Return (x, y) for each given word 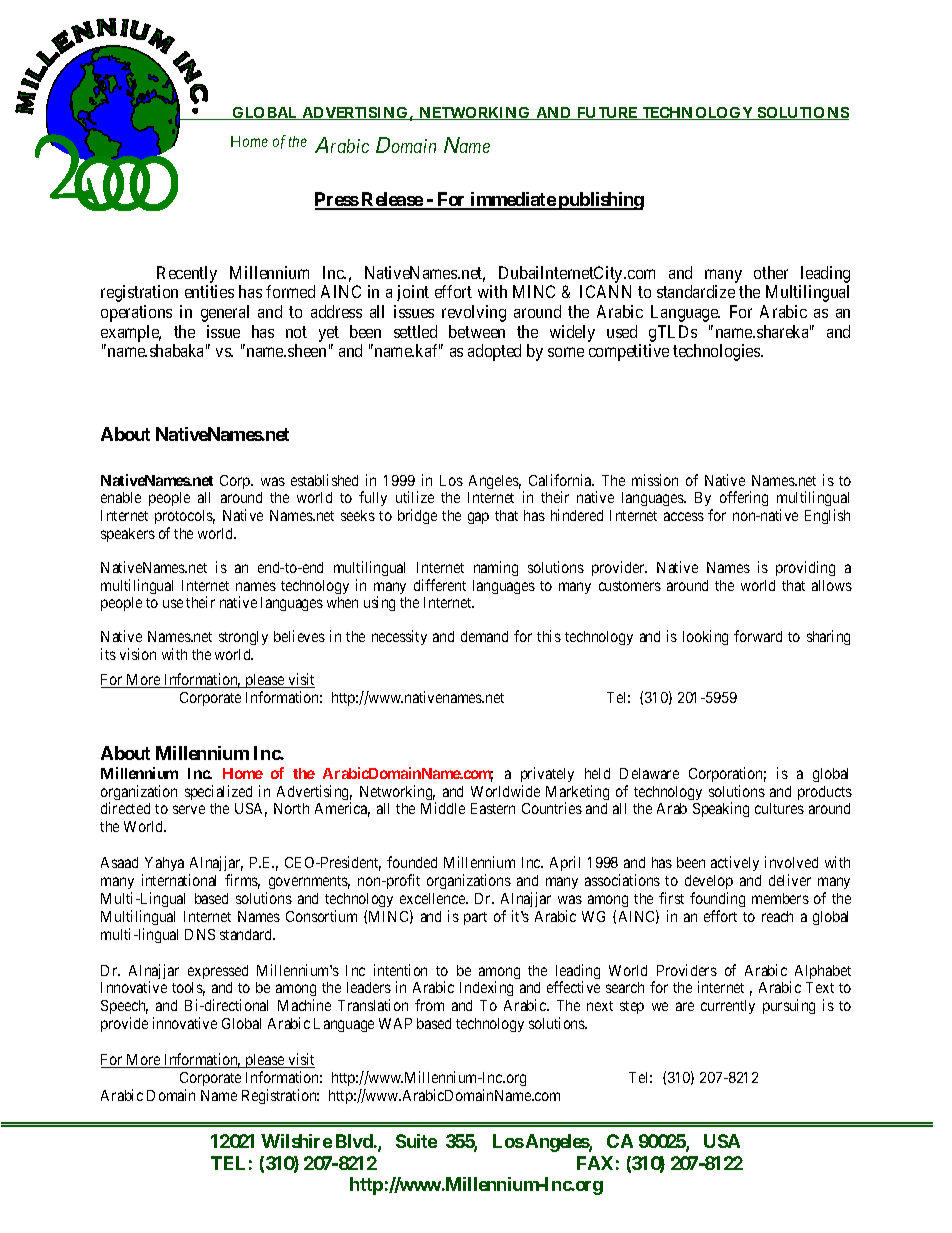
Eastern (493, 808)
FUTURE (607, 113)
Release (392, 200)
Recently (187, 274)
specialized (218, 792)
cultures (779, 808)
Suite (416, 1141)
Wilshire (296, 1141)
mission (655, 480)
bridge (417, 516)
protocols (185, 519)
